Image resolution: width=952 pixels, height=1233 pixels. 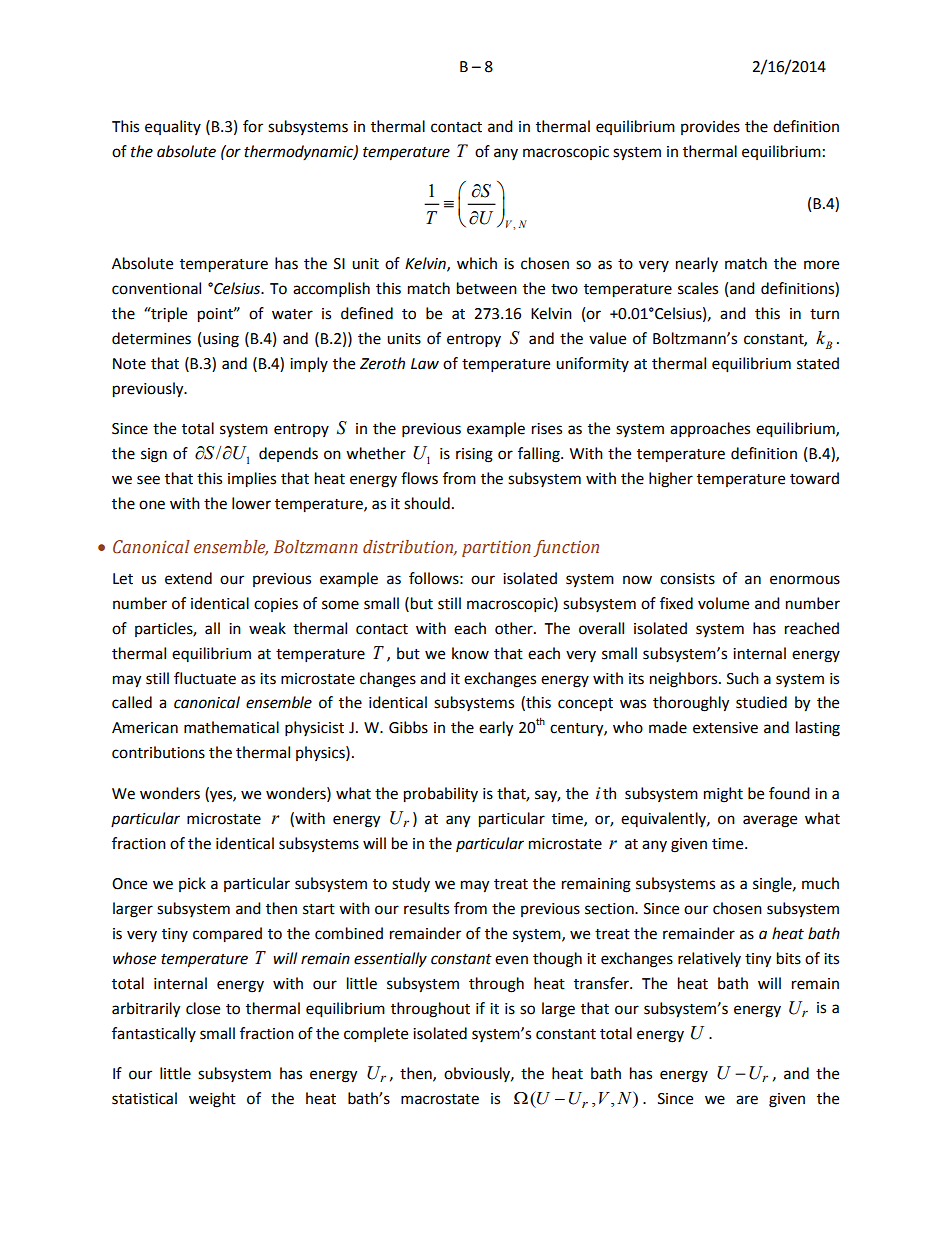 I want to click on extend, so click(x=188, y=578).
